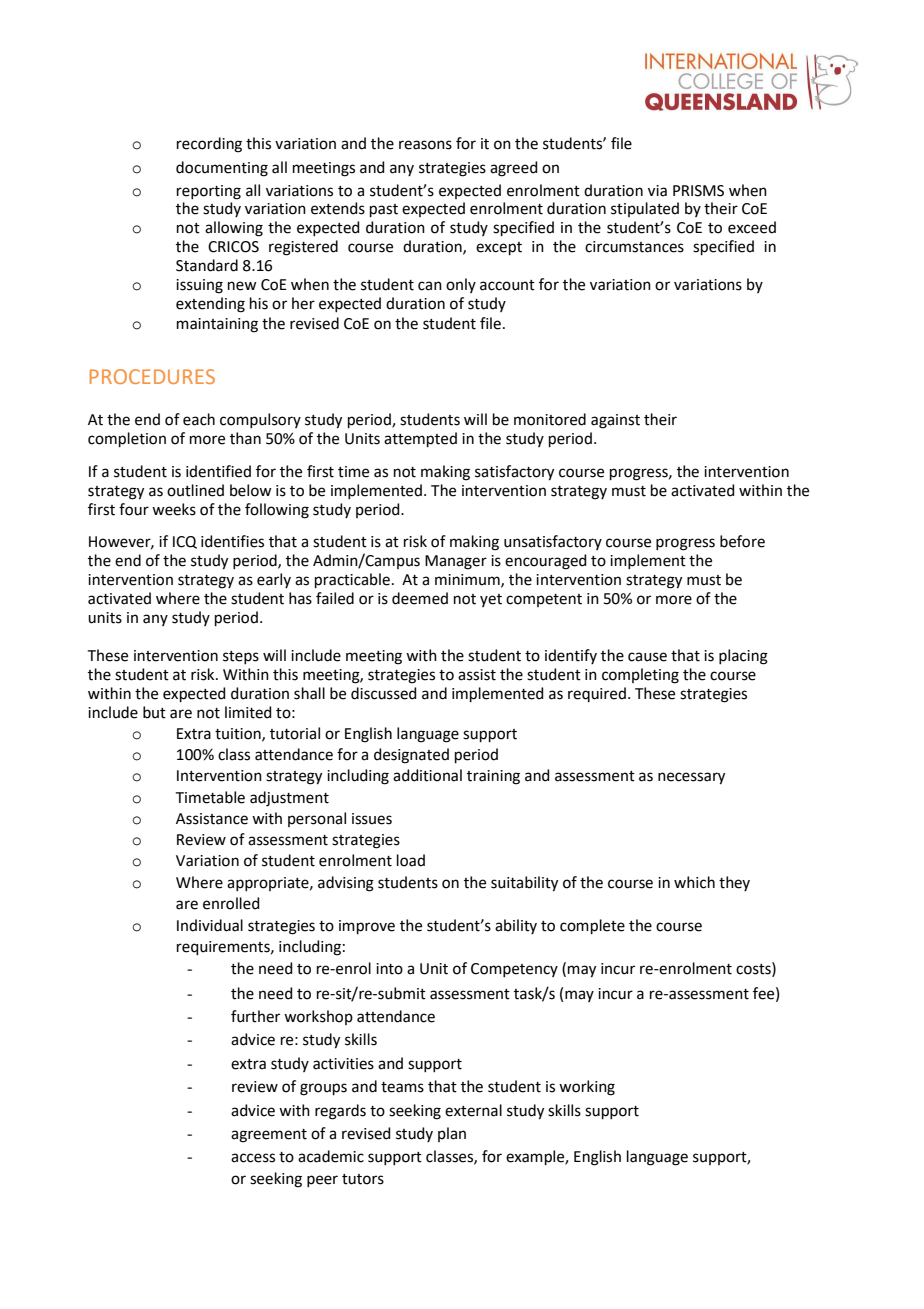 Image resolution: width=924 pixels, height=1309 pixels. I want to click on working, so click(587, 1088).
